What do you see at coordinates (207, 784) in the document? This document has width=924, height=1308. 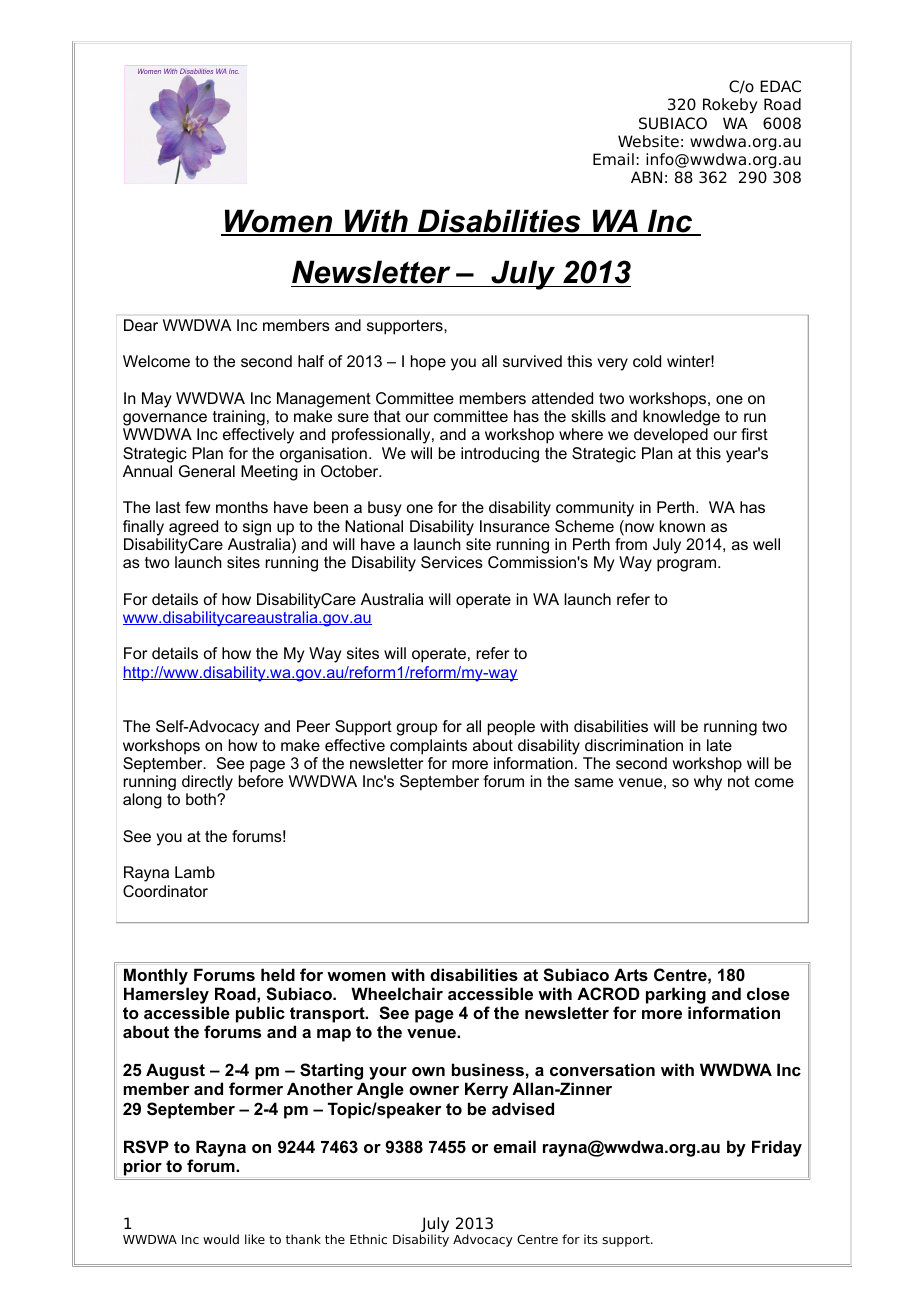 I see `directly` at bounding box center [207, 784].
